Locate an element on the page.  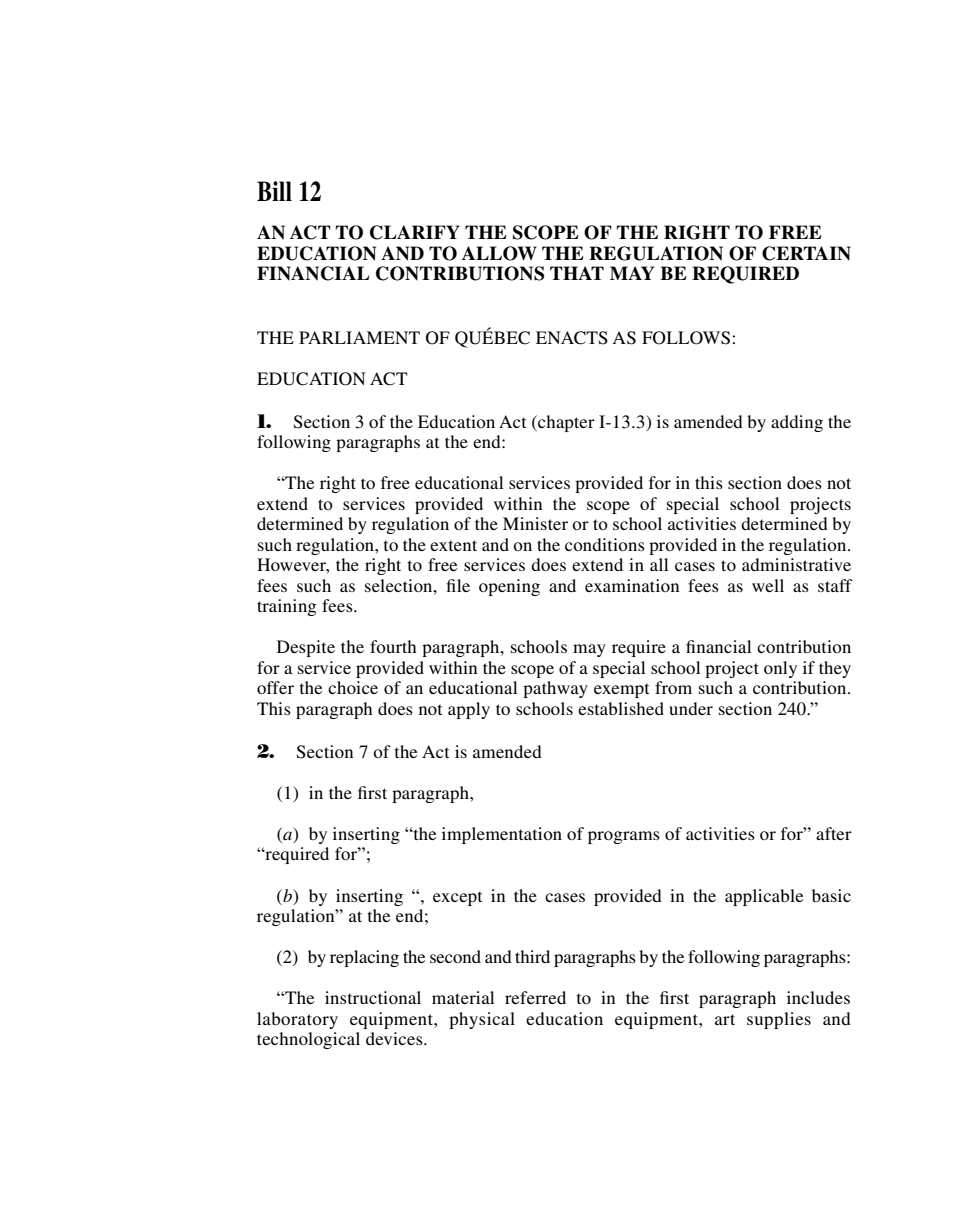
implementation is located at coordinates (502, 835).
